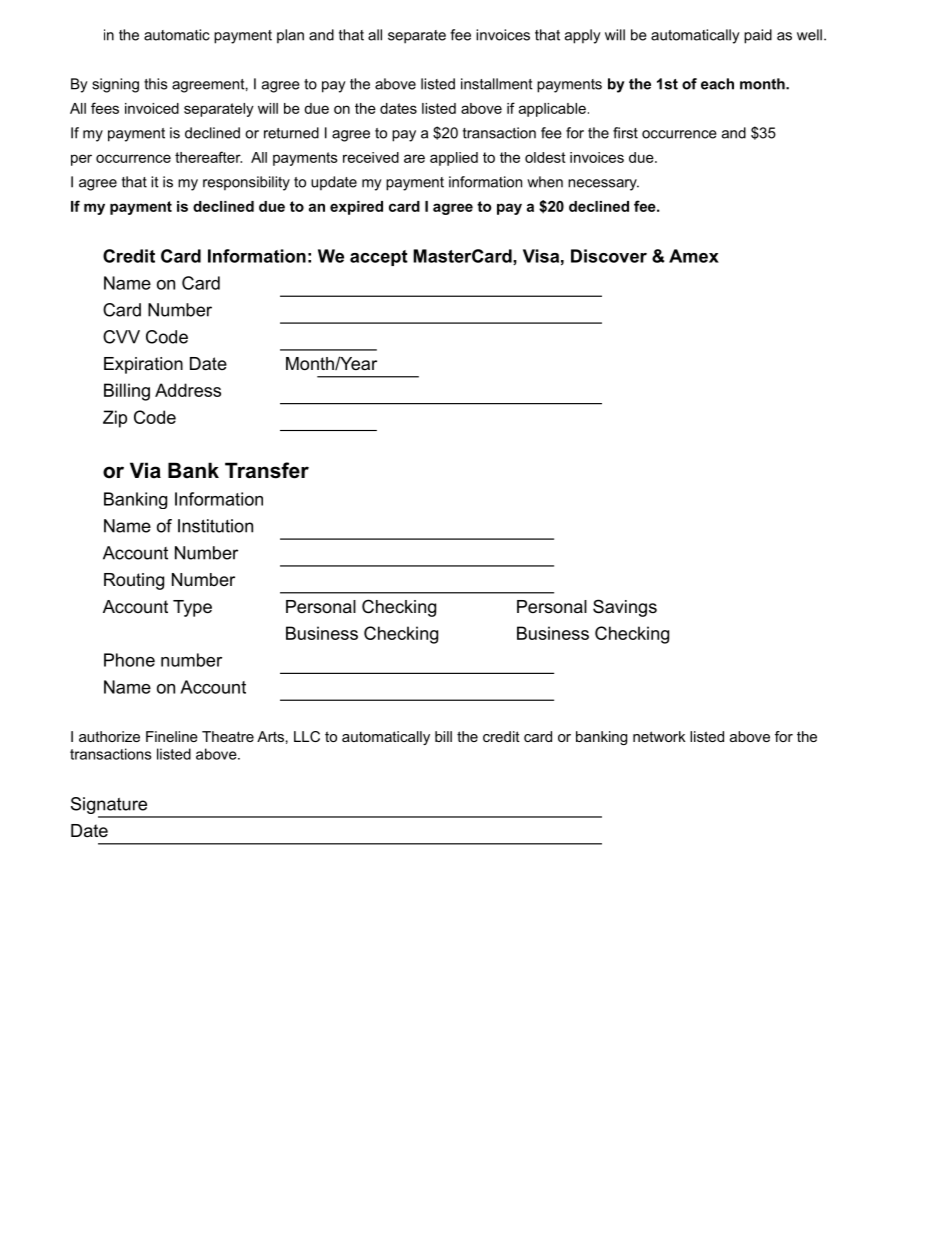 The image size is (952, 1233). What do you see at coordinates (379, 258) in the screenshot?
I see `accept` at bounding box center [379, 258].
